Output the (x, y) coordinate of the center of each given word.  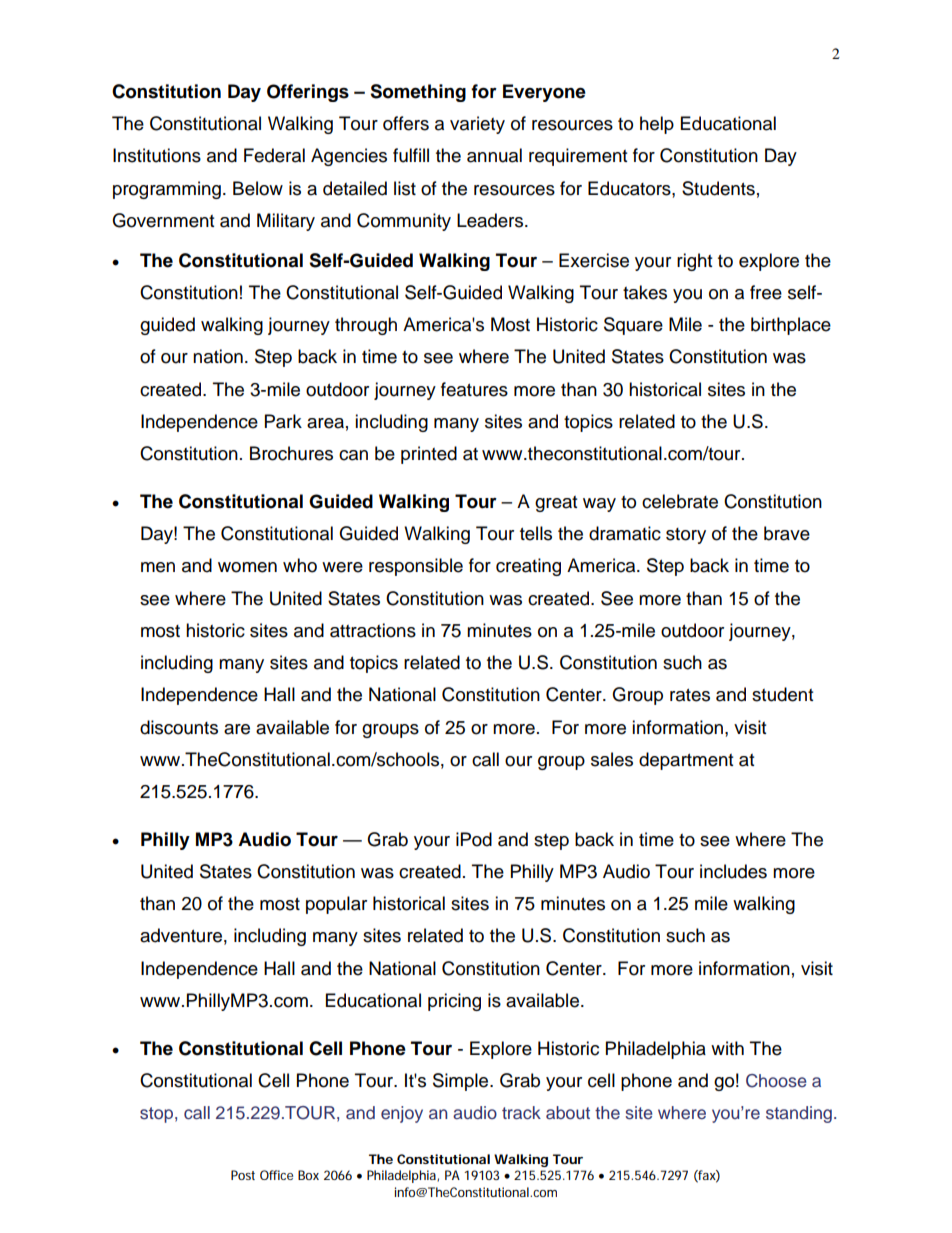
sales (612, 759)
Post (243, 1175)
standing (799, 1114)
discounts (179, 727)
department (686, 761)
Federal (274, 155)
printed (429, 455)
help (657, 125)
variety (477, 125)
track (521, 1113)
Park (283, 421)
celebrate (680, 501)
